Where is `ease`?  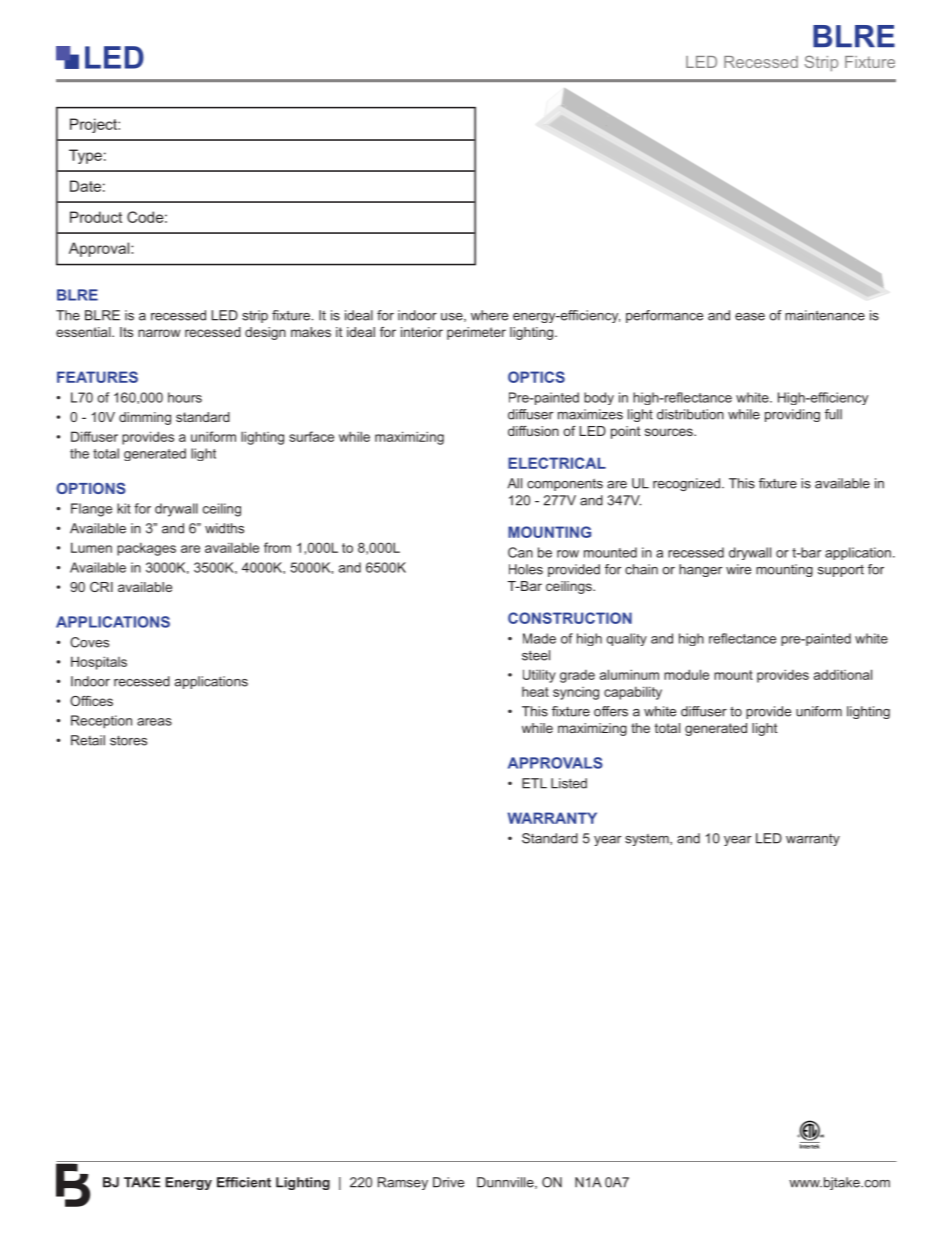
ease is located at coordinates (750, 317).
